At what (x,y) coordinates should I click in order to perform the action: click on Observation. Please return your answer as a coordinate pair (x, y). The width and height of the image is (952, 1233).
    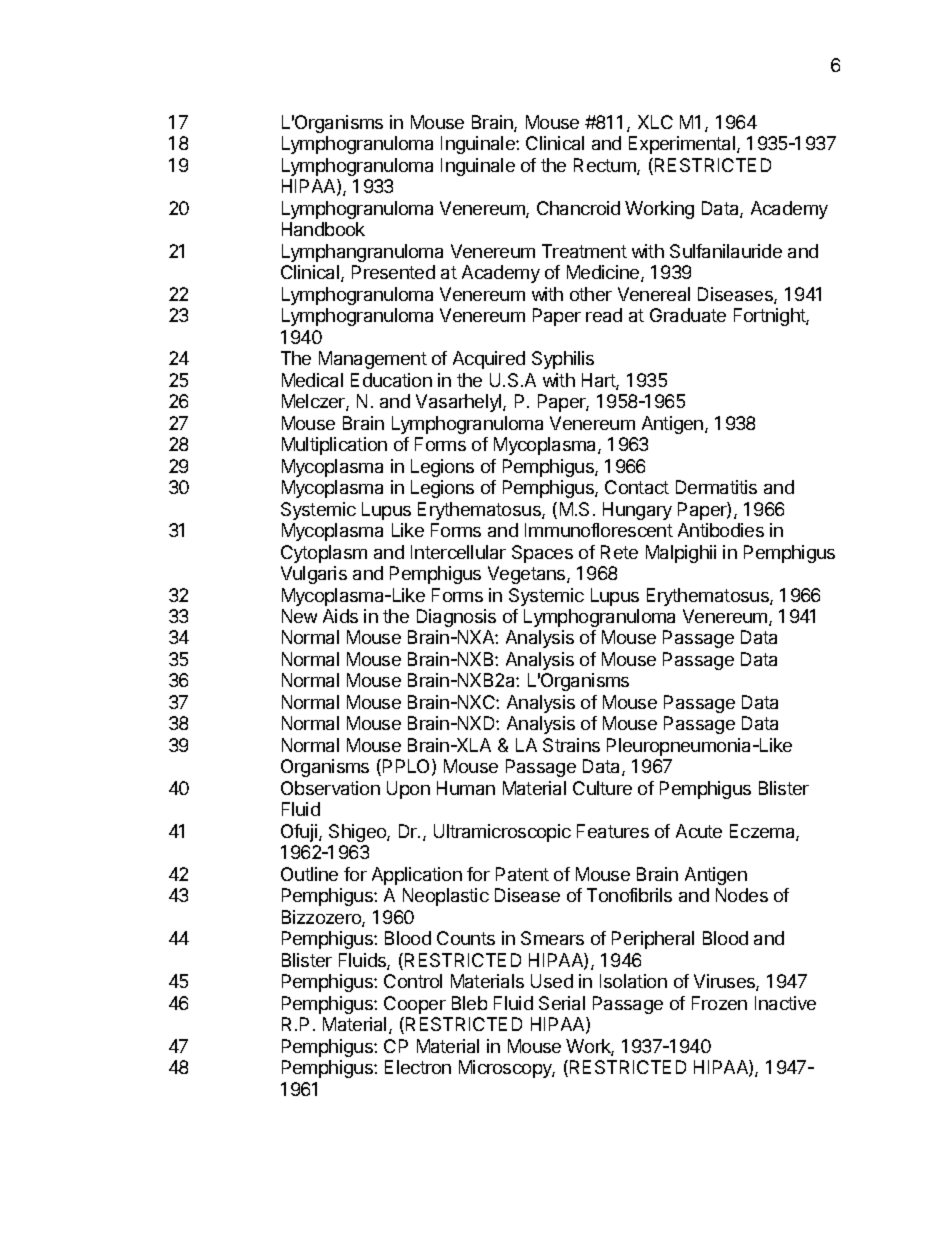
    Looking at the image, I should click on (330, 788).
